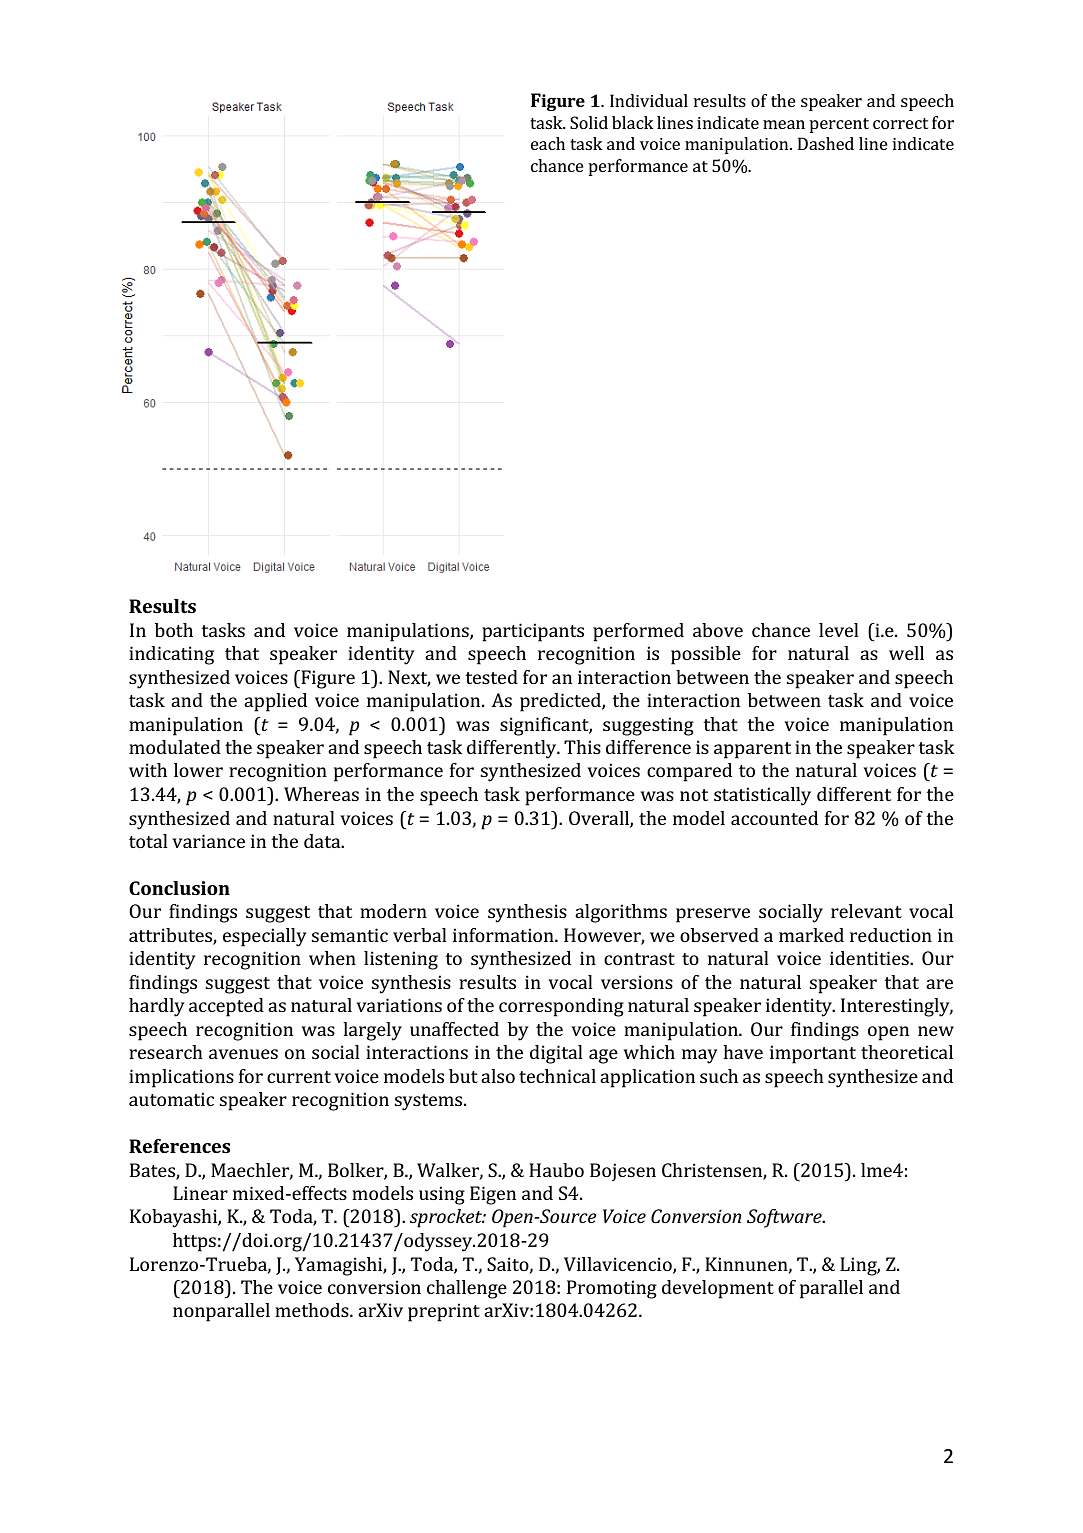 The image size is (1083, 1533). Describe the element at coordinates (275, 702) in the screenshot. I see `applied` at that location.
